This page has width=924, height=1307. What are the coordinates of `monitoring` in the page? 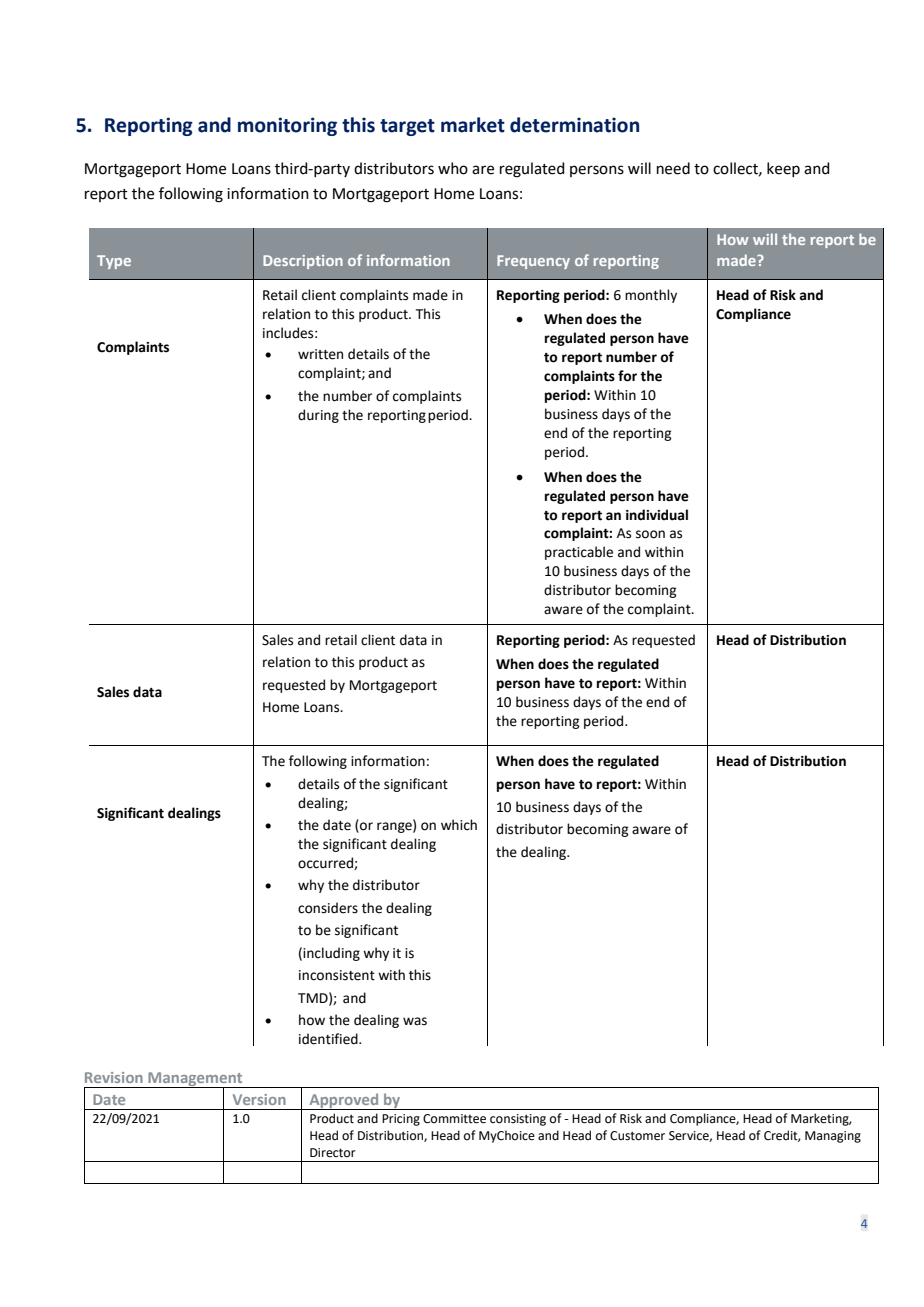 It's located at (287, 126).
